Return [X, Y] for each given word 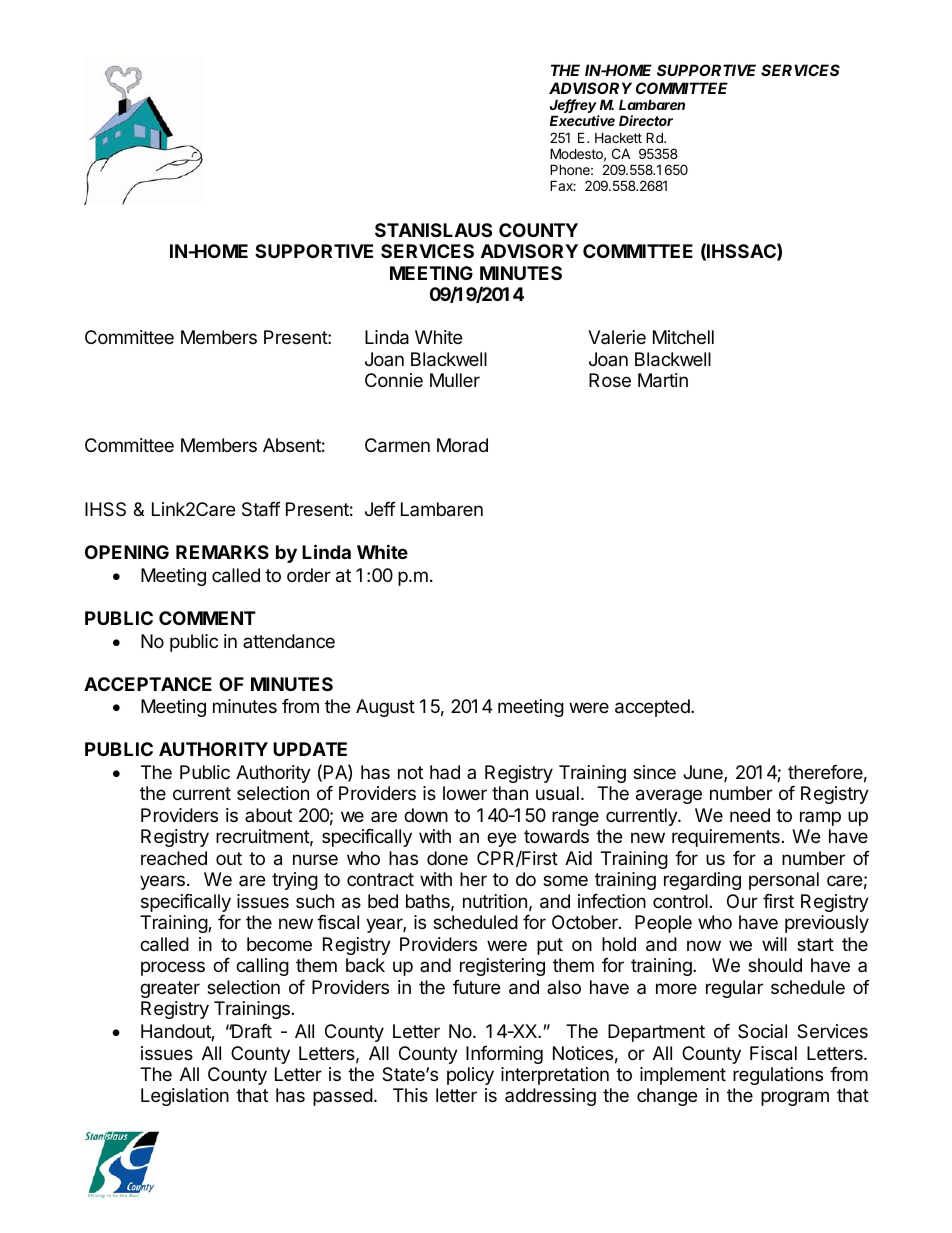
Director [646, 120]
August [385, 708]
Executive [582, 120]
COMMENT [207, 618]
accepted [653, 708]
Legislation [185, 1097]
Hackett [618, 137]
